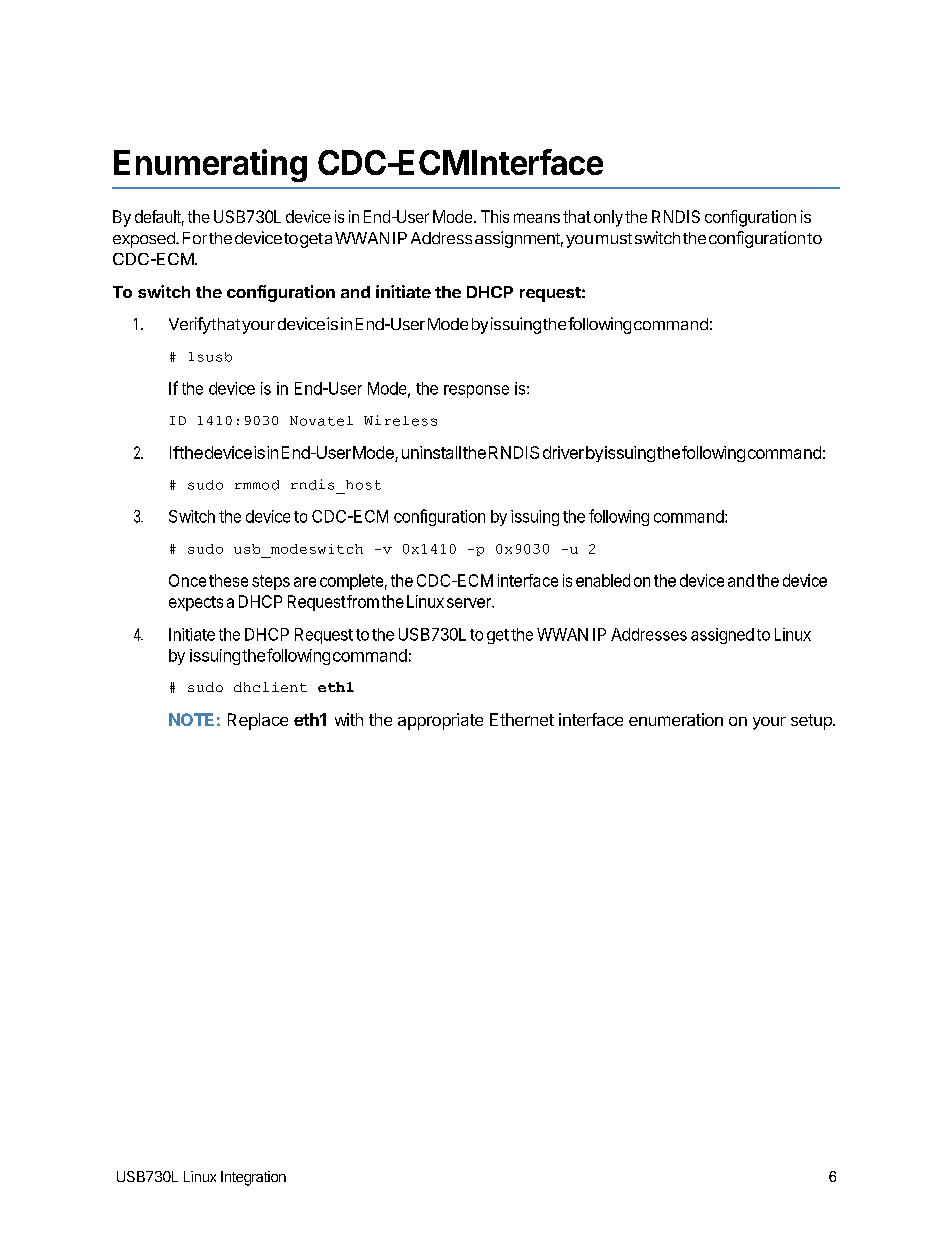  I want to click on Integration, so click(253, 1178).
